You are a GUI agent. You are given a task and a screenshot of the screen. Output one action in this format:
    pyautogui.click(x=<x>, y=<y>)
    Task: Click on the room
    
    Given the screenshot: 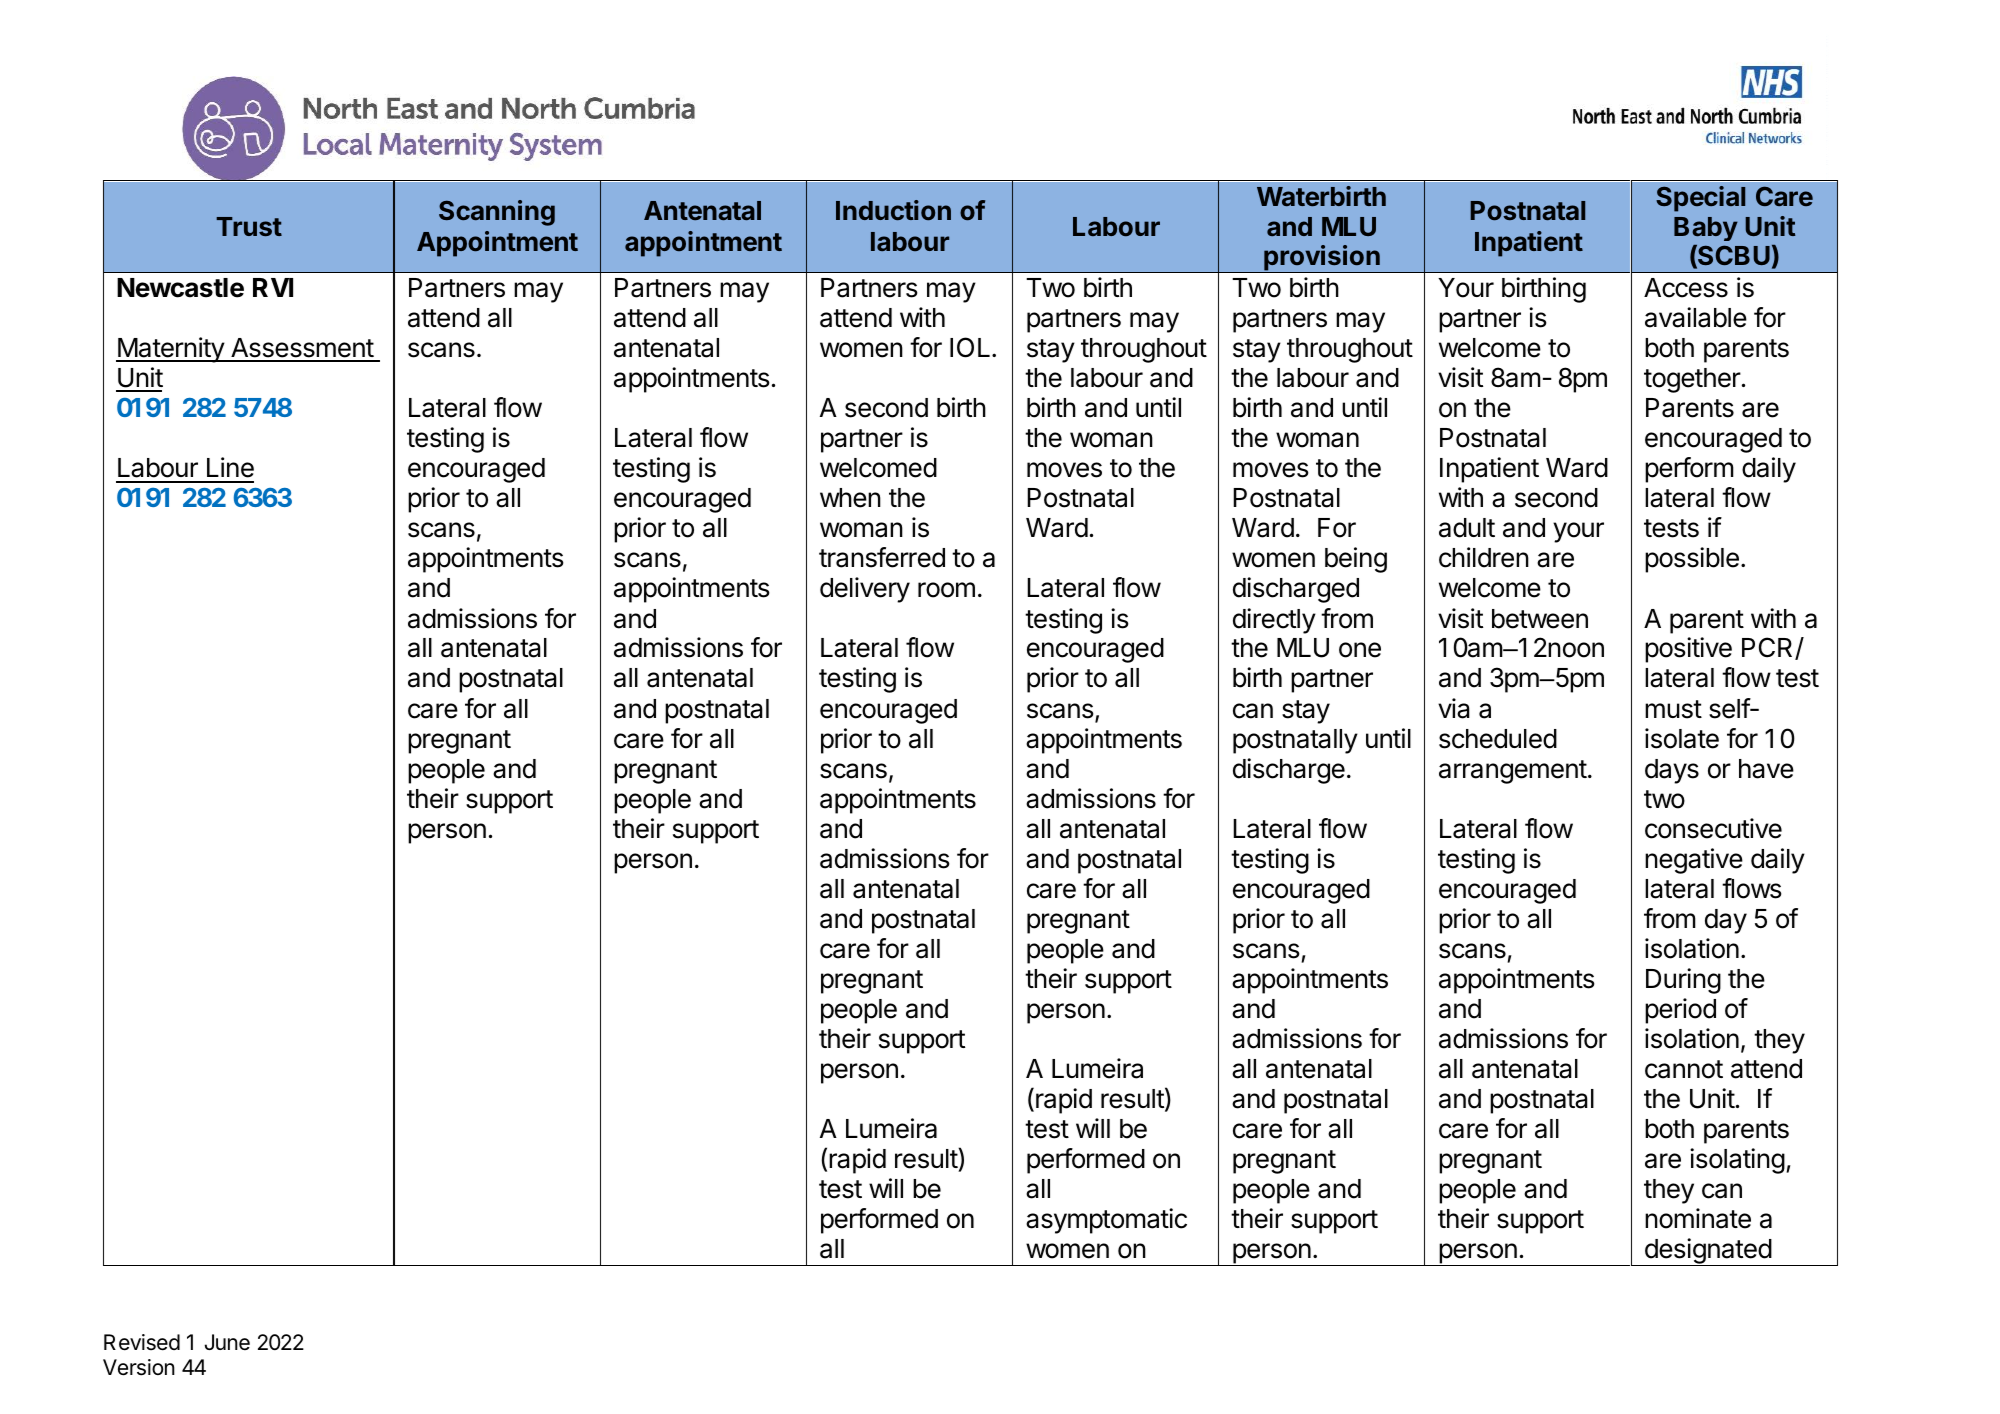 What is the action you would take?
    pyautogui.click(x=946, y=590)
